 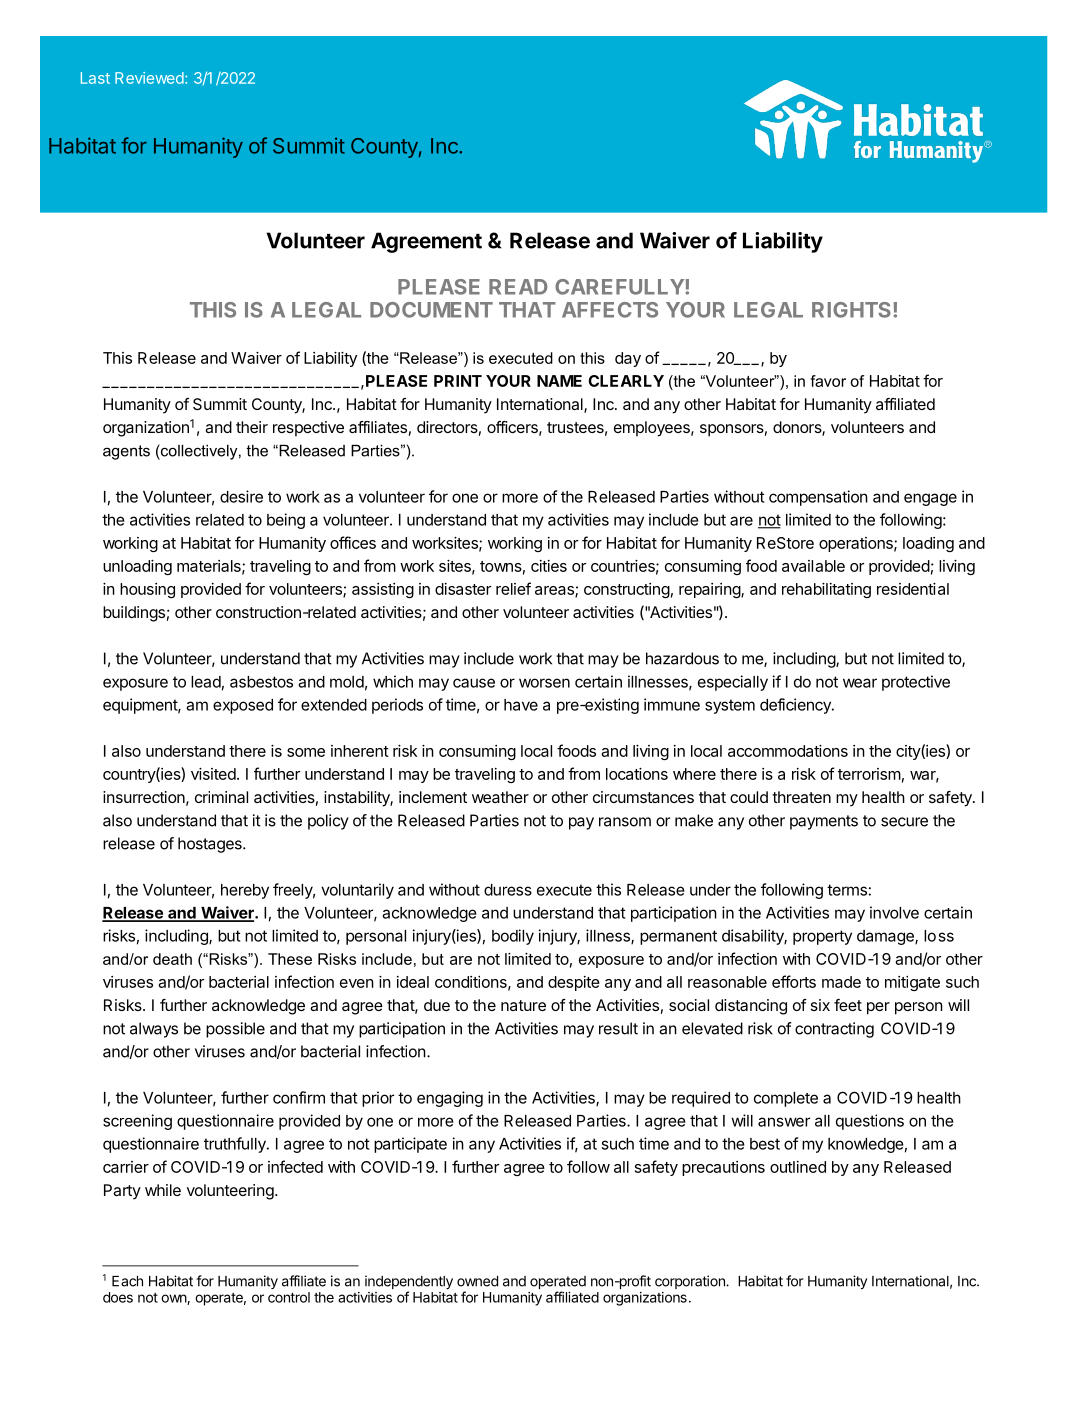 I want to click on owned, so click(x=477, y=1281).
